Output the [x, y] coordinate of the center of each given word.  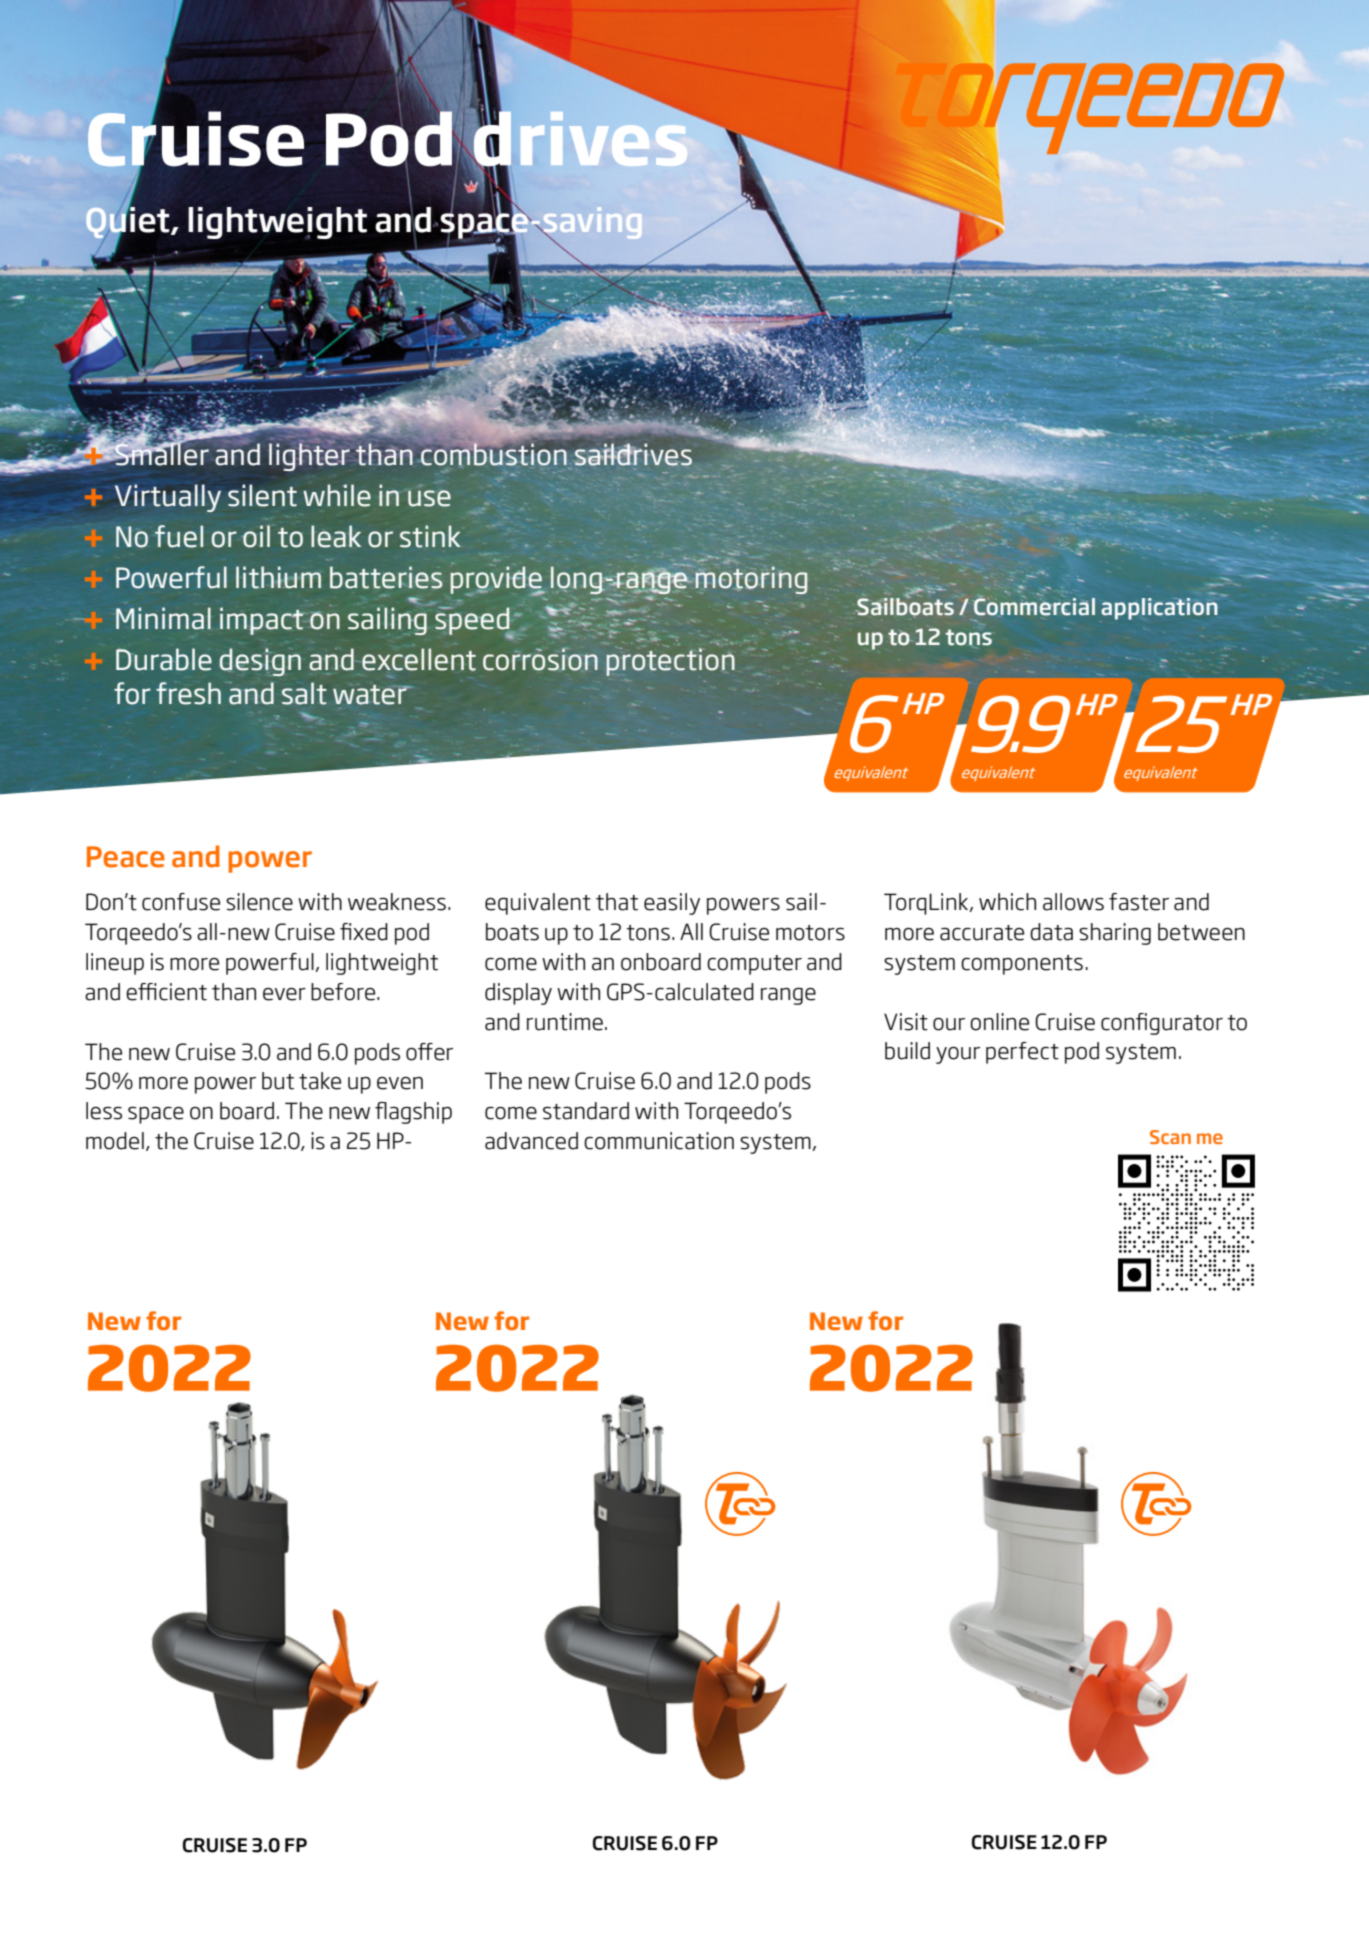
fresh [188, 693]
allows [1073, 902]
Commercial [1034, 606]
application [1159, 609]
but [278, 1081]
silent [262, 495]
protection [670, 661]
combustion [494, 453]
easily [672, 904]
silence [259, 902]
